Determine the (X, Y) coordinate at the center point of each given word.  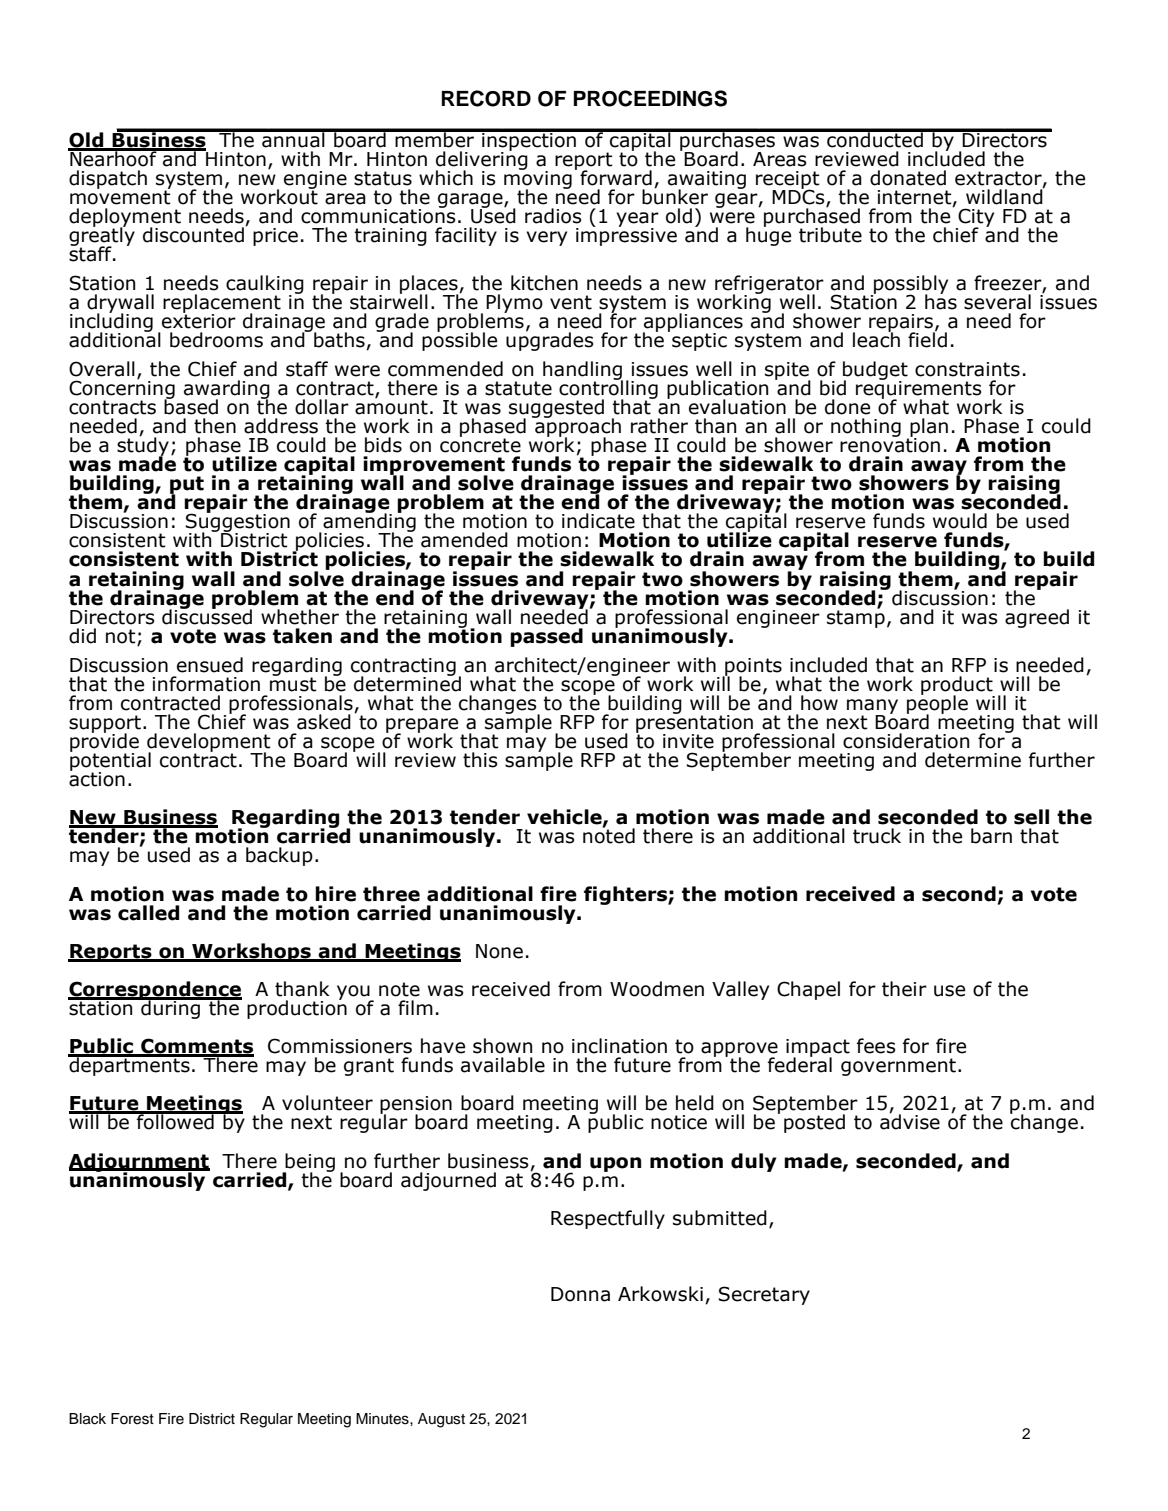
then (215, 426)
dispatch (108, 179)
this (480, 760)
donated (908, 178)
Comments (196, 1047)
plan (928, 428)
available (503, 1065)
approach (577, 427)
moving (538, 180)
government (898, 1067)
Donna (580, 1294)
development (209, 743)
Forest (132, 1419)
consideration (906, 741)
